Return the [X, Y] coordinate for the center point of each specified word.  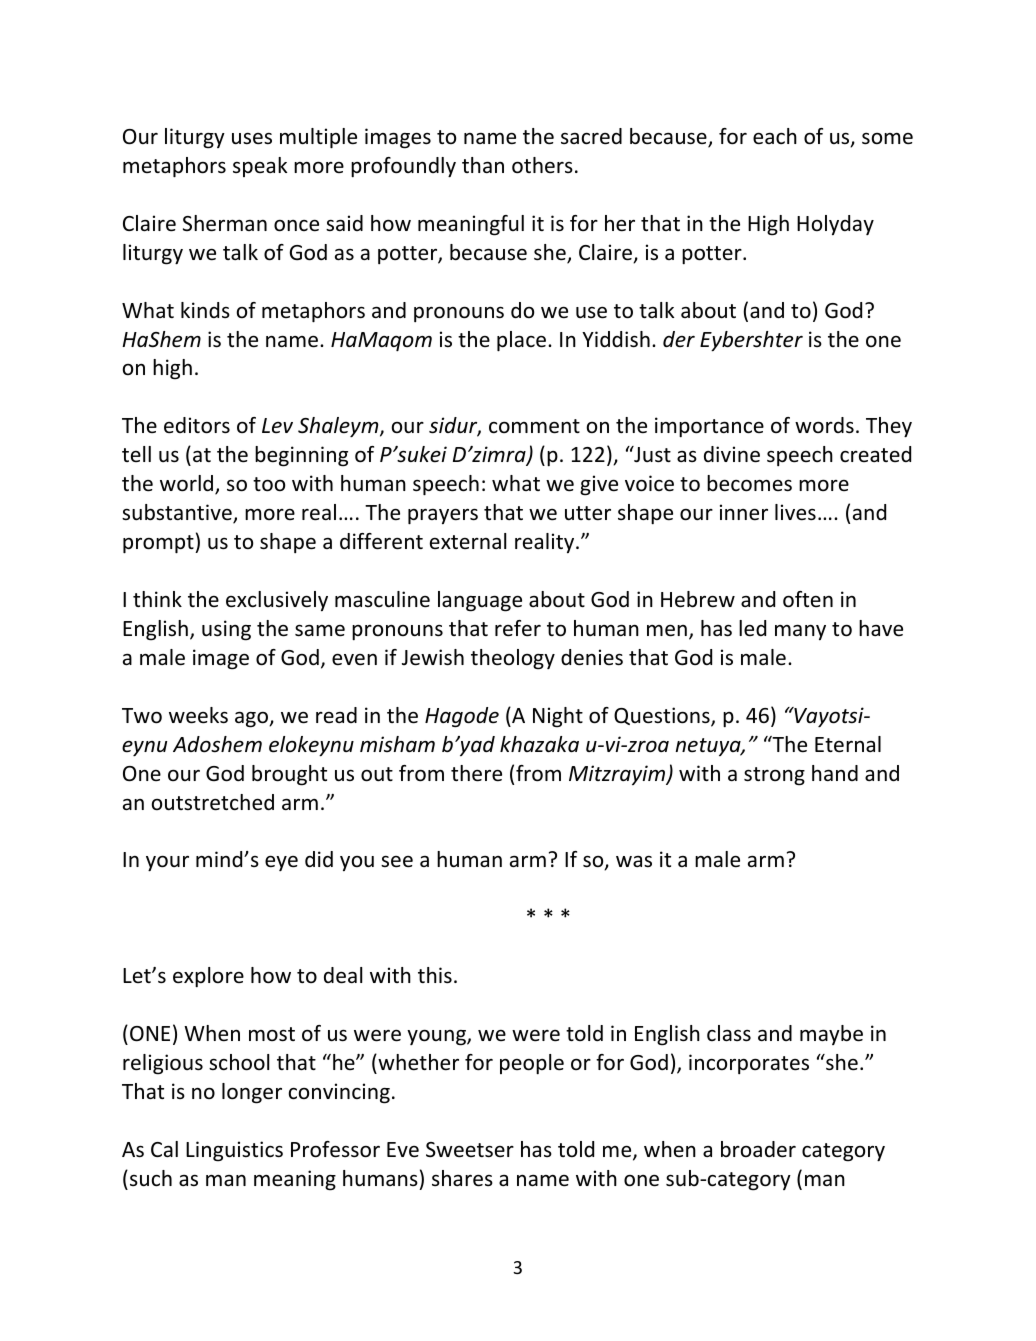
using [226, 630]
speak [260, 167]
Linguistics [234, 1151]
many [800, 632]
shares [462, 1178]
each [775, 136]
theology [513, 659]
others [542, 165]
